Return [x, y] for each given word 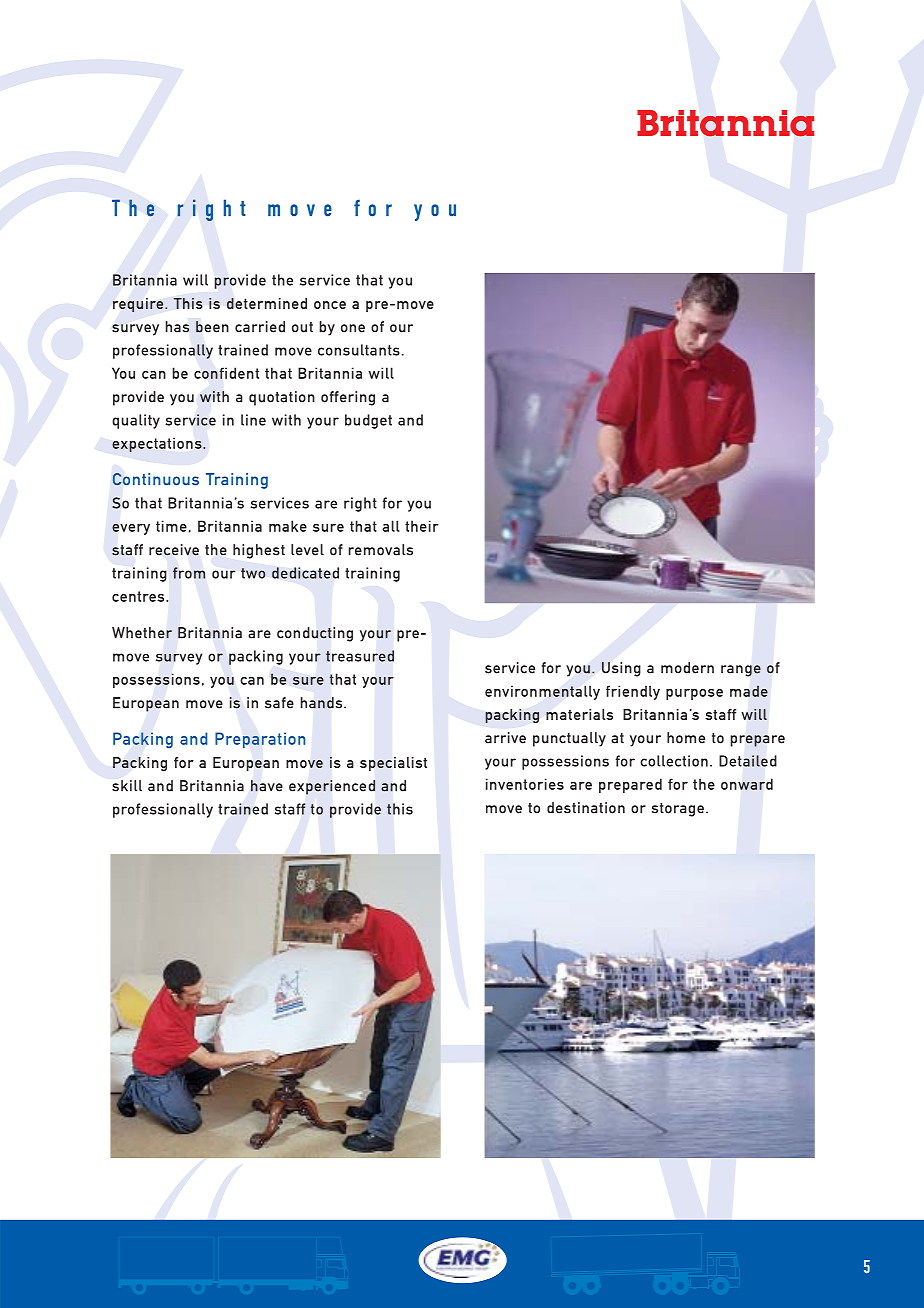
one [353, 328]
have [267, 786]
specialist [393, 764]
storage [678, 810]
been [212, 327]
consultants [359, 350]
